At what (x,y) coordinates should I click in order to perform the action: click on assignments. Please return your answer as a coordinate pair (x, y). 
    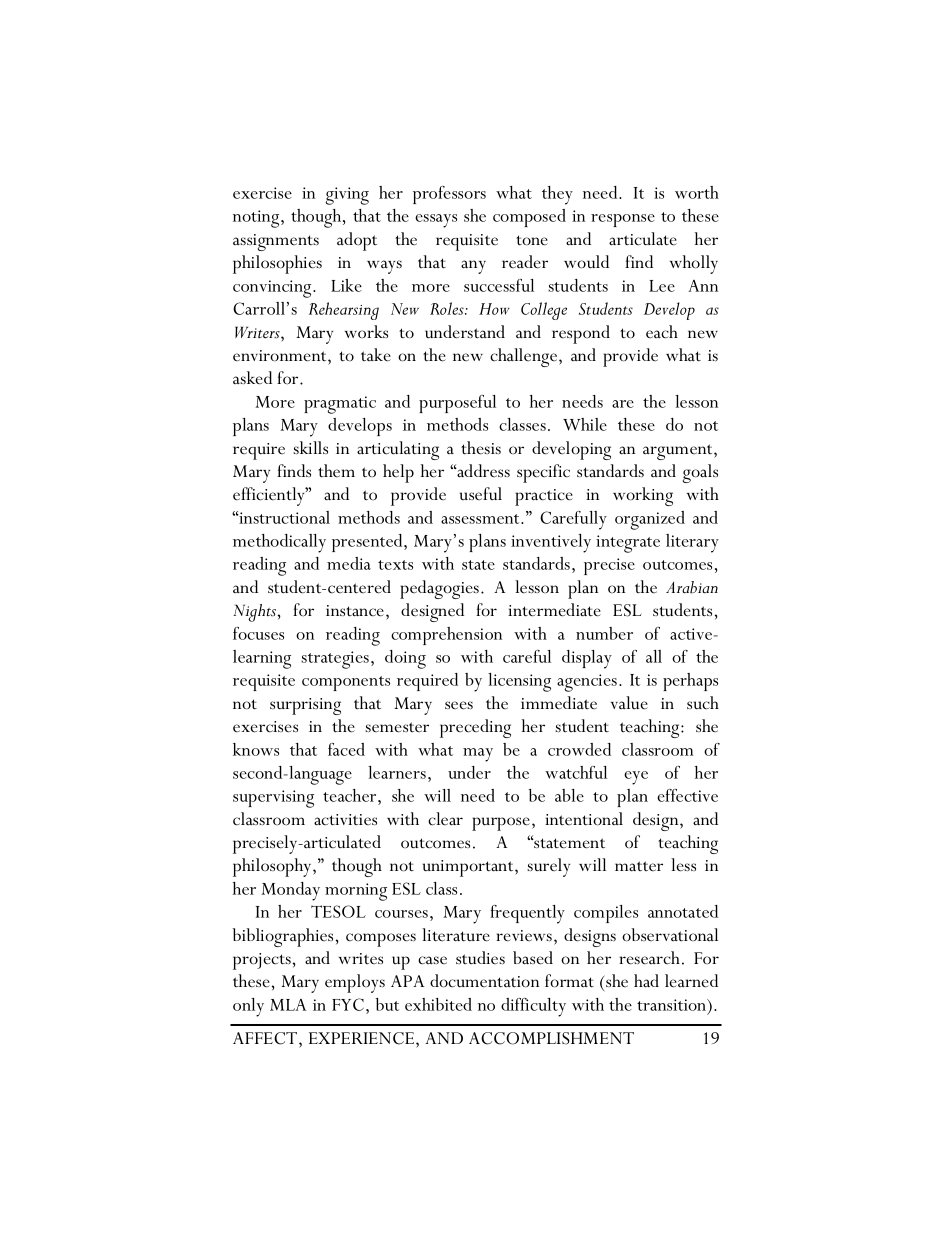
    Looking at the image, I should click on (276, 242).
